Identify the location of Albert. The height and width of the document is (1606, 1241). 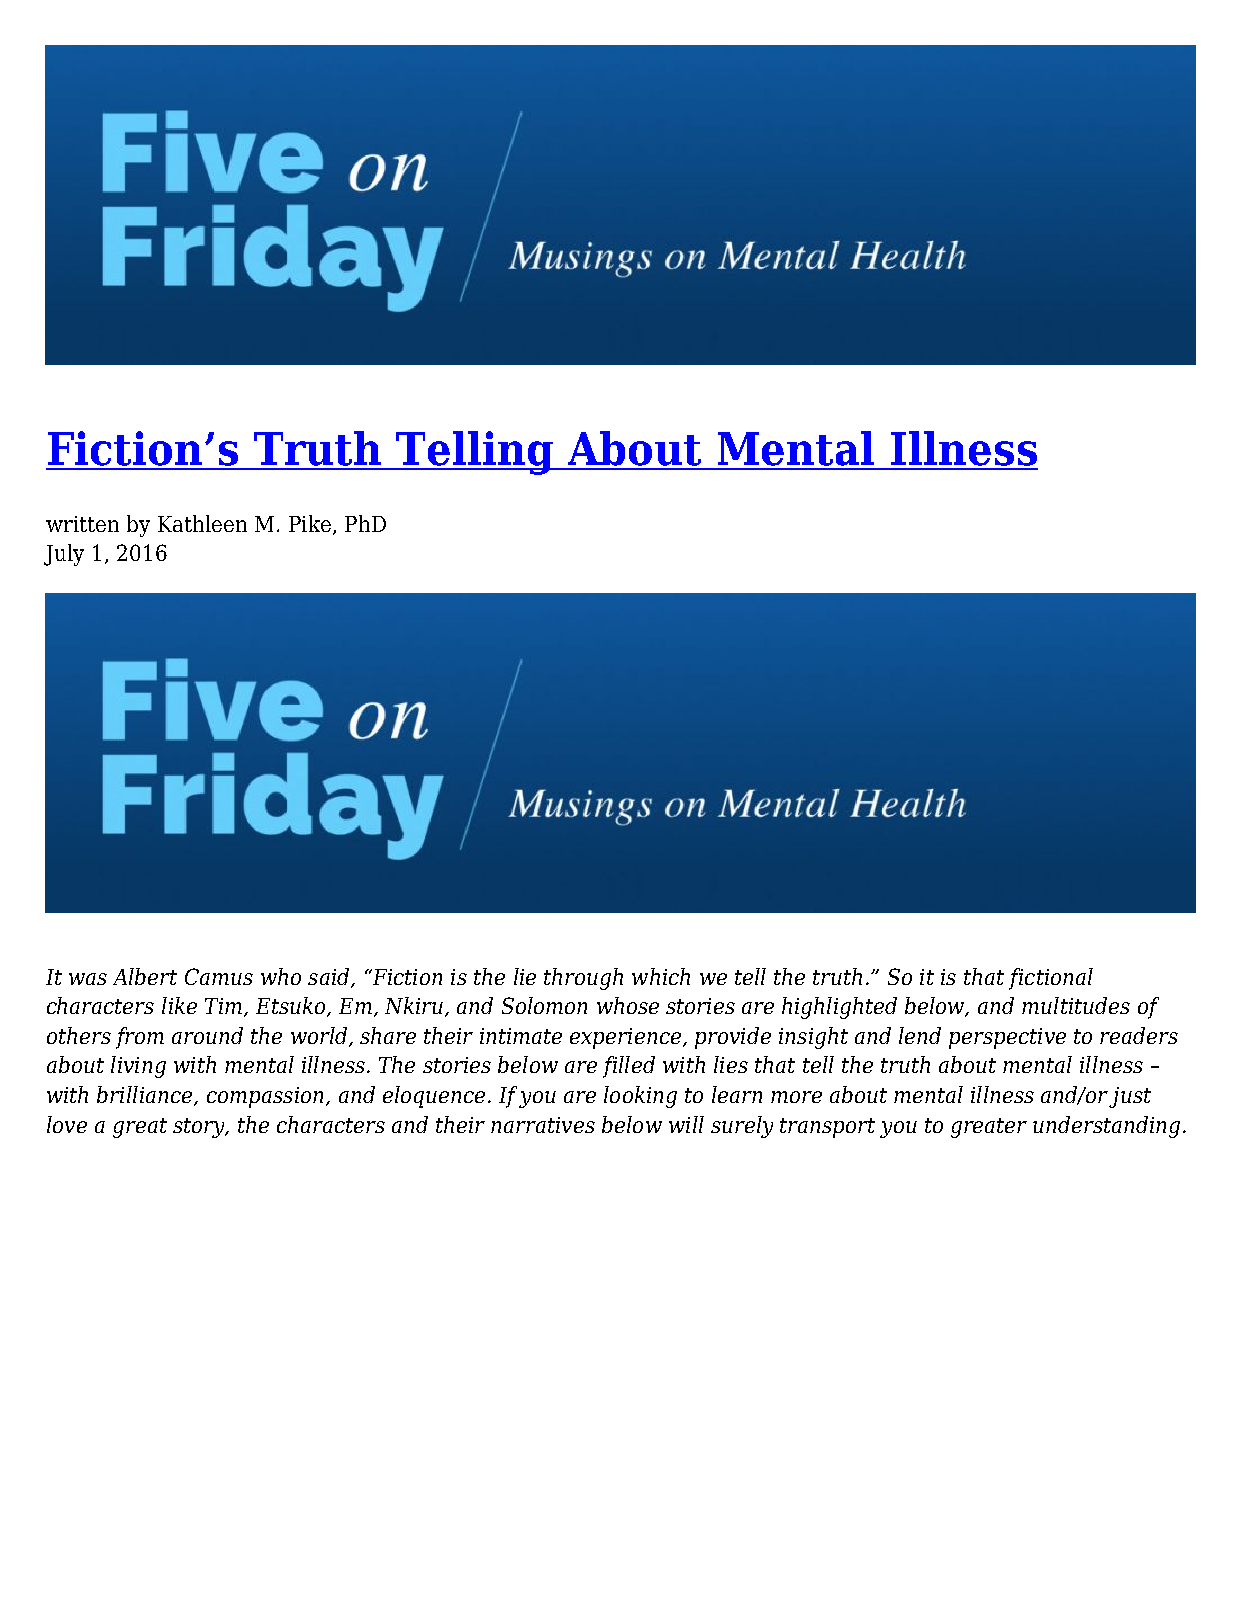
(145, 976).
